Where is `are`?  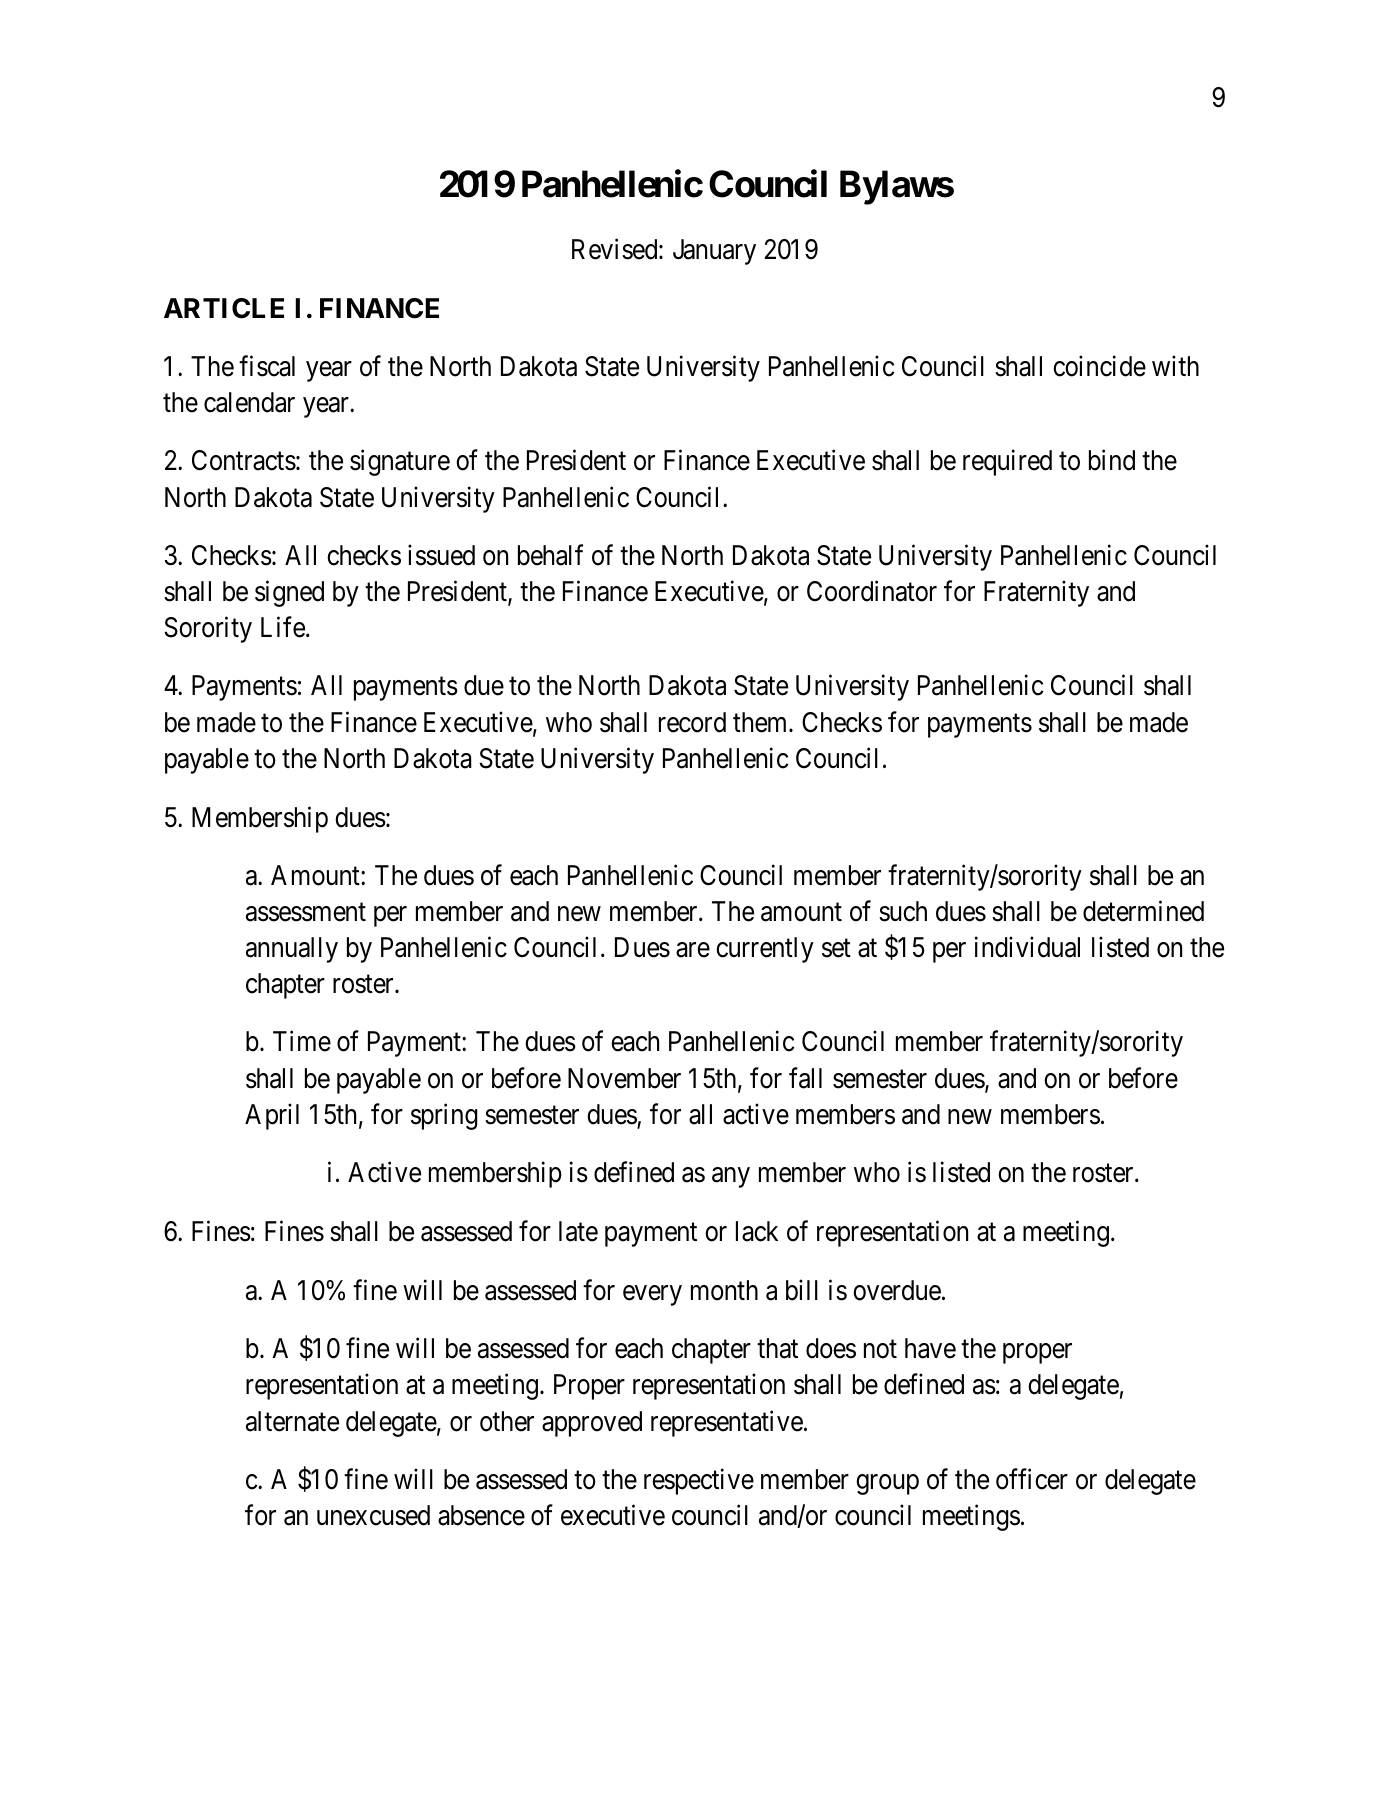 are is located at coordinates (693, 950).
